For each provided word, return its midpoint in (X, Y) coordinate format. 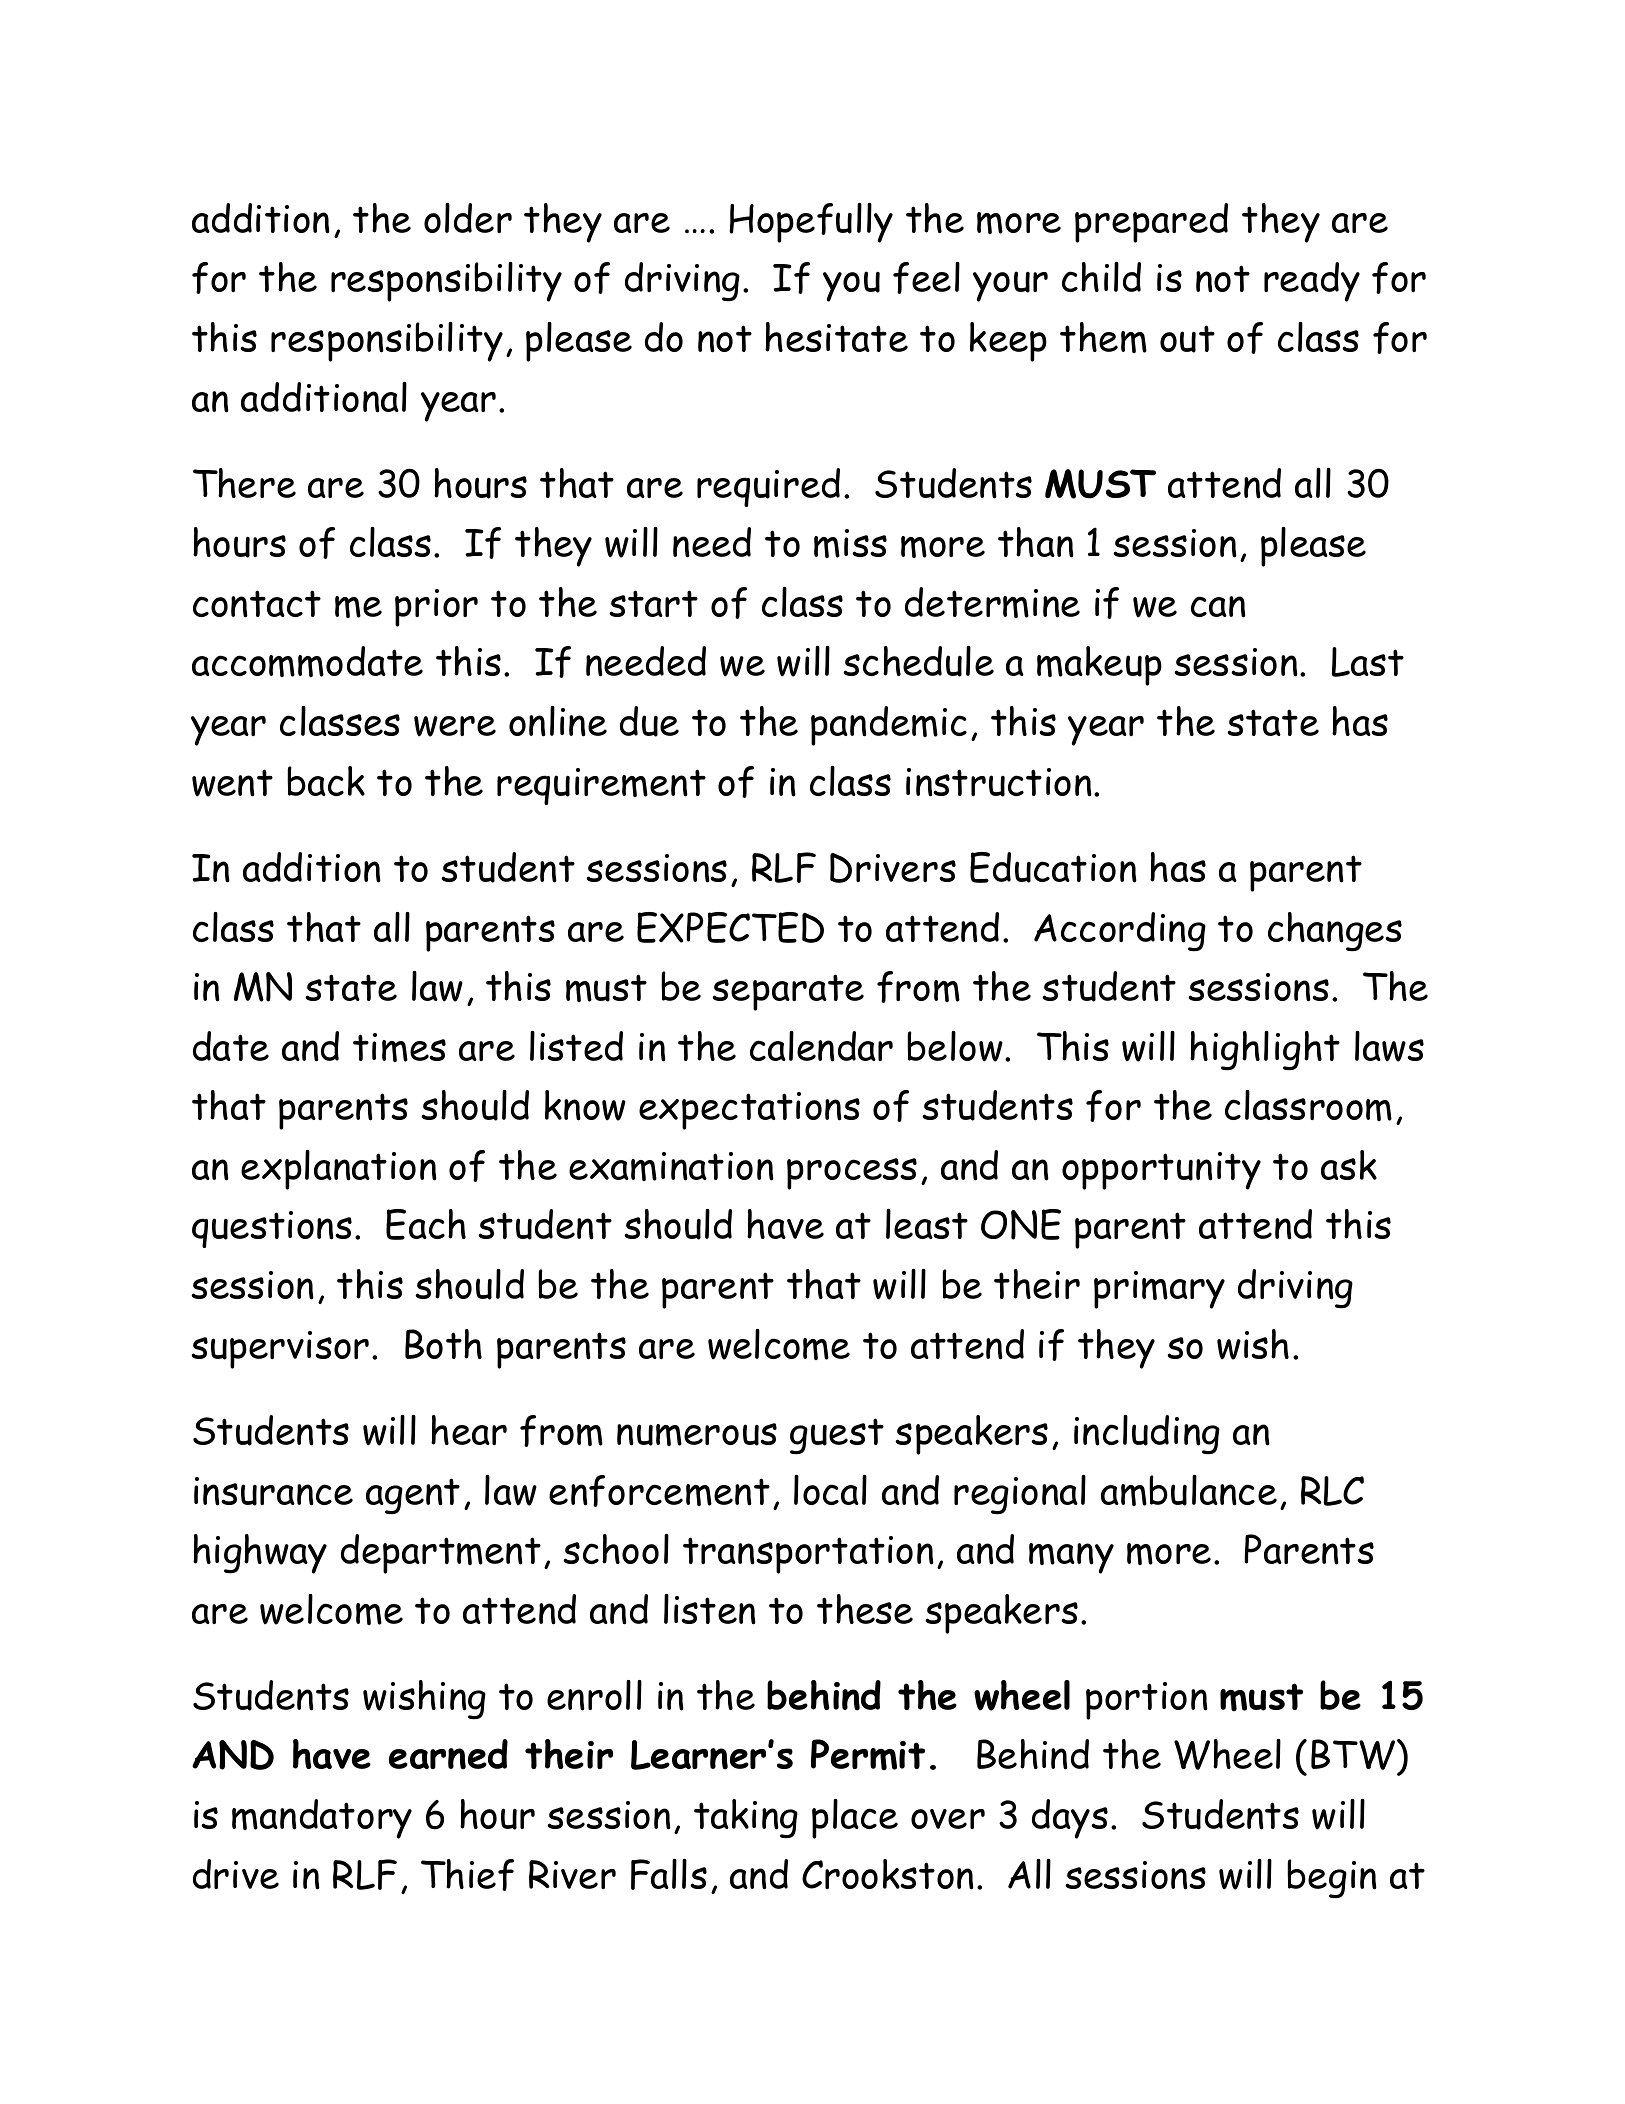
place (855, 1819)
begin (1332, 1879)
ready (1312, 282)
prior (436, 608)
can (1218, 607)
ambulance (1189, 1490)
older (468, 218)
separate (788, 992)
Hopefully (811, 223)
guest (837, 1436)
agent (413, 1496)
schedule (918, 661)
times (399, 1047)
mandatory (322, 1819)
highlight (1265, 1051)
